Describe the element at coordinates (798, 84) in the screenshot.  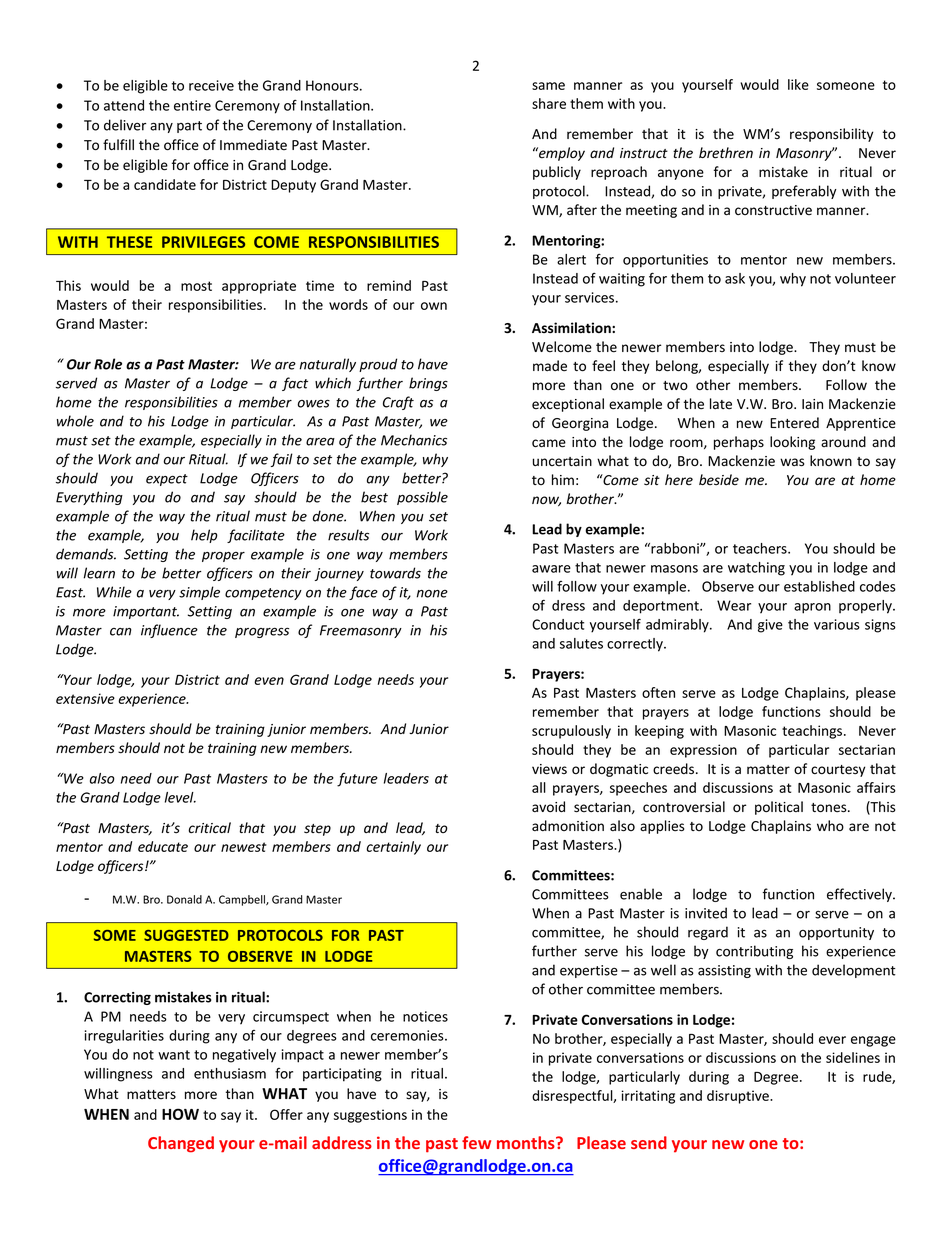
I see `like` at that location.
